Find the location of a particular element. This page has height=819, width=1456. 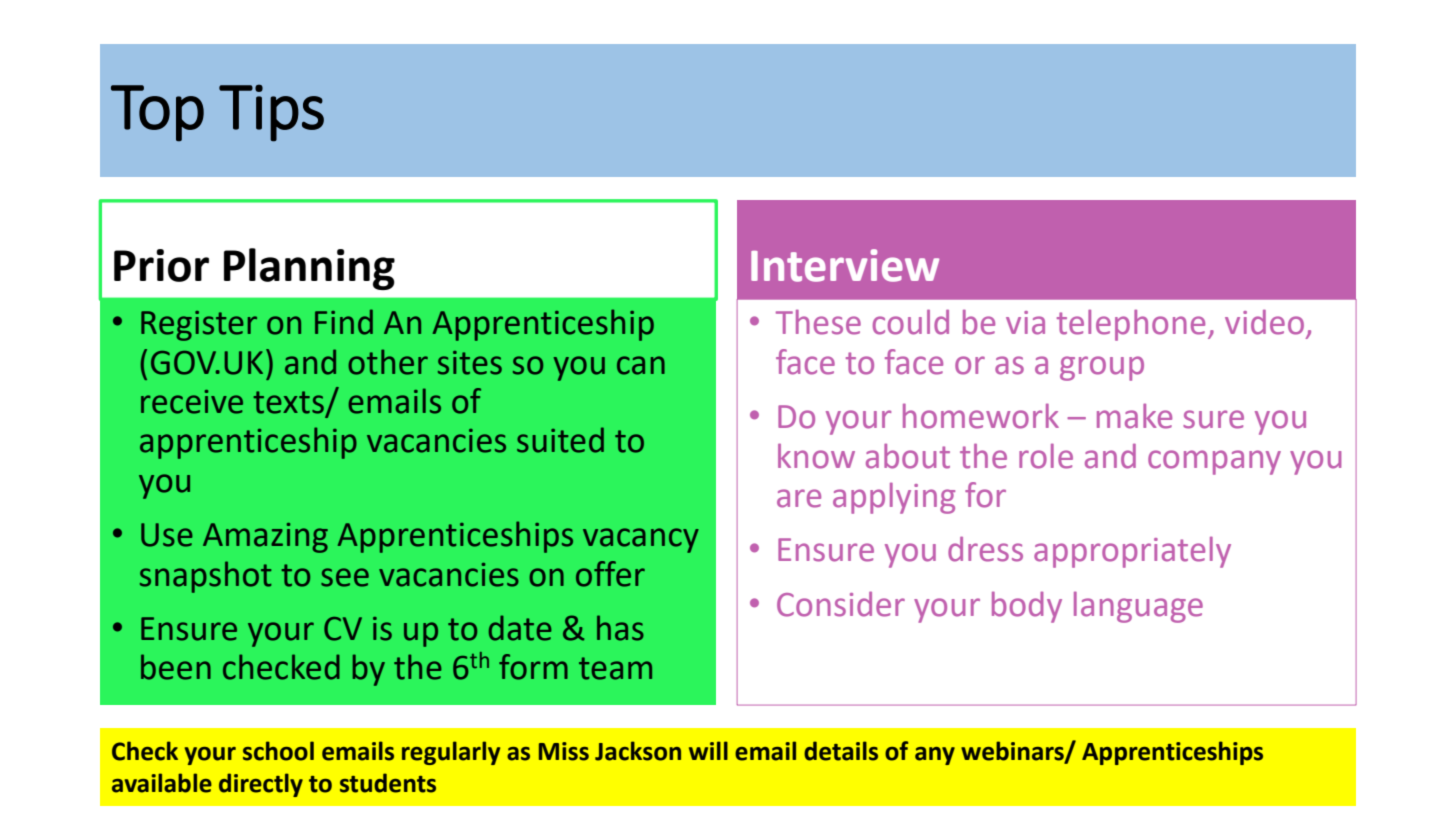

vacancy is located at coordinates (641, 540).
